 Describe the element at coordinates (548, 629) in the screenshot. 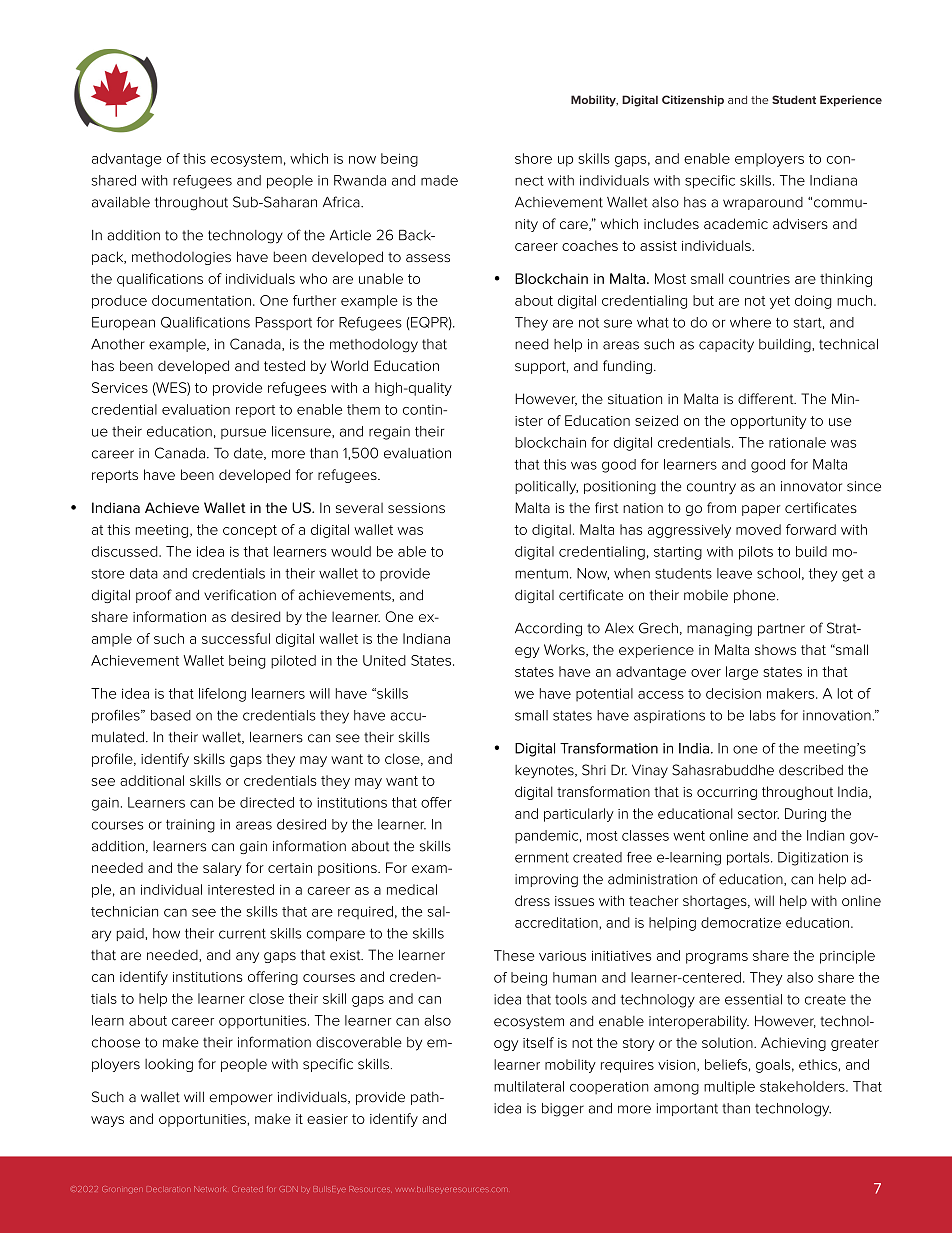

I see `According` at that location.
